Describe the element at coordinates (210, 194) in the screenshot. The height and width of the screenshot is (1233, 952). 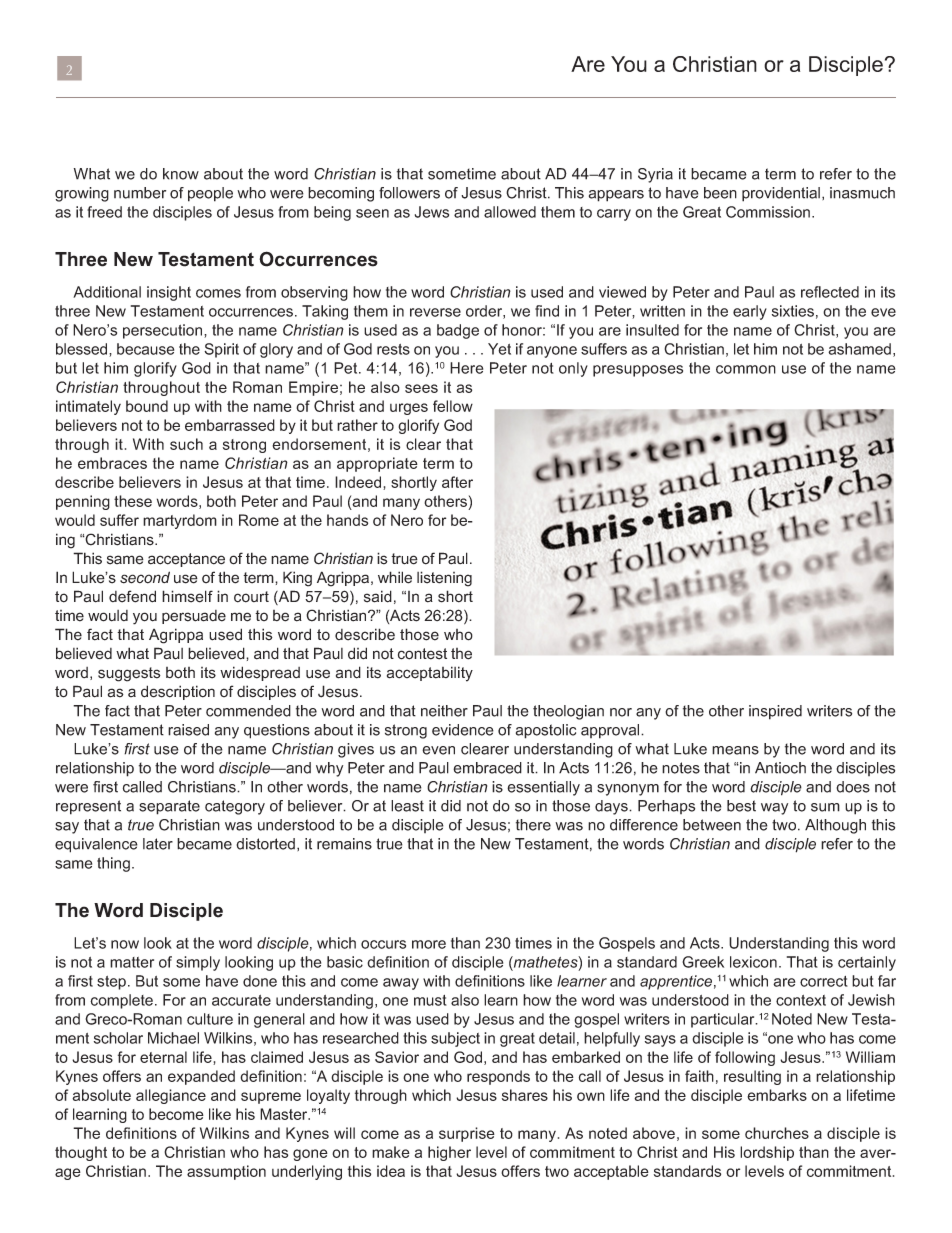
I see `people` at that location.
